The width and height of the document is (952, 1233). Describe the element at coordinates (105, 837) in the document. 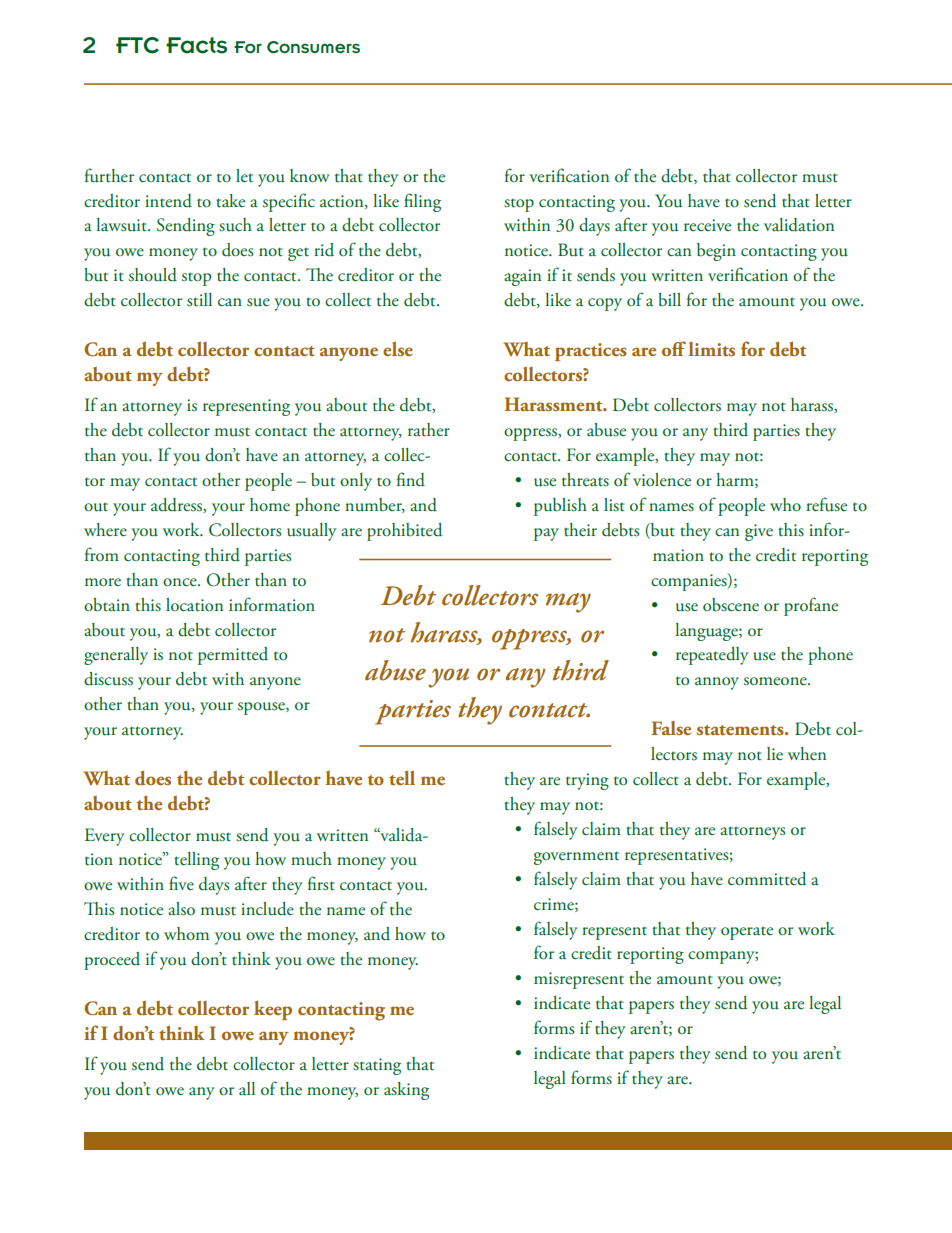

I see `Every` at that location.
